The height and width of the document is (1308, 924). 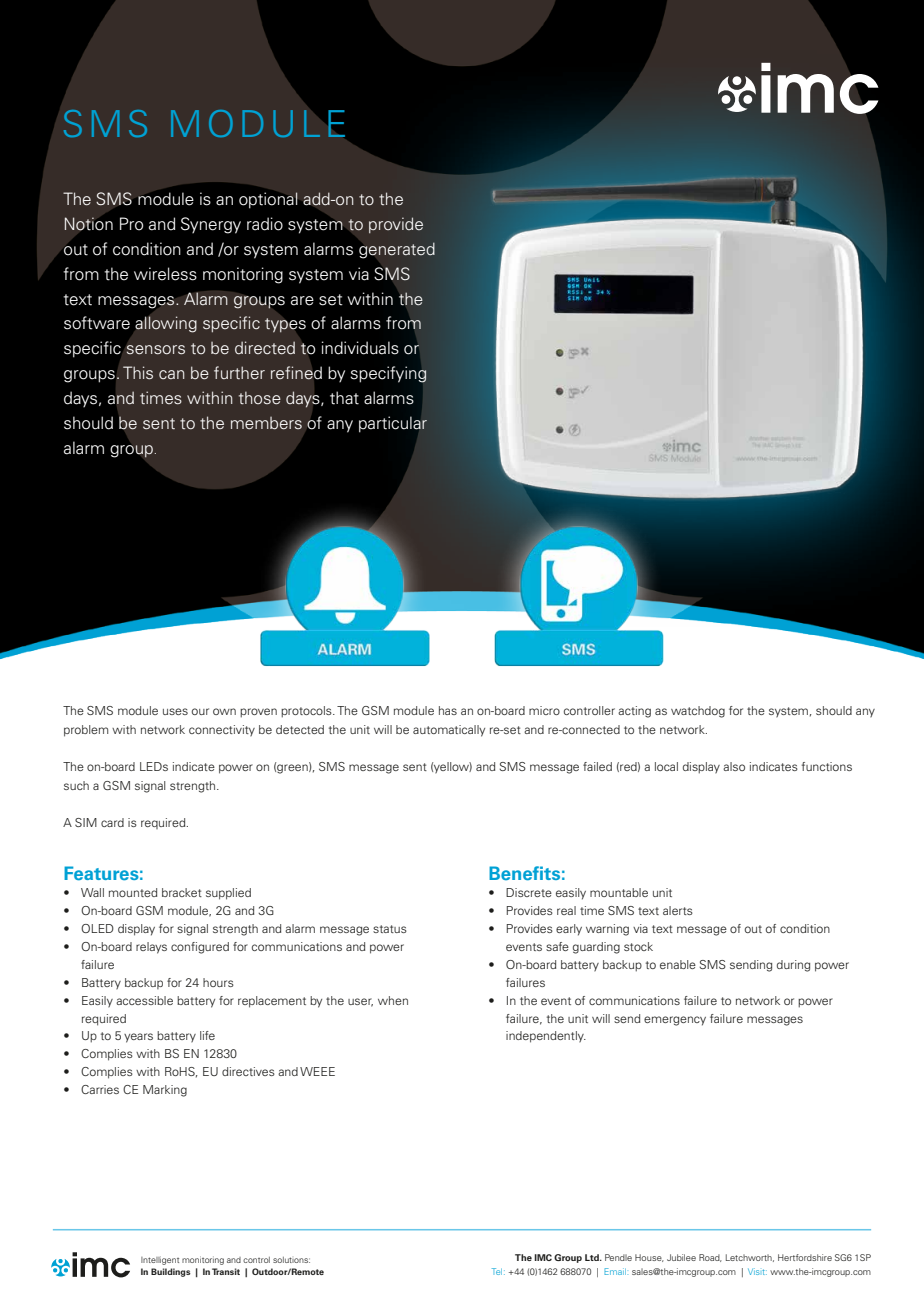 What do you see at coordinates (397, 250) in the document?
I see `generated` at bounding box center [397, 250].
